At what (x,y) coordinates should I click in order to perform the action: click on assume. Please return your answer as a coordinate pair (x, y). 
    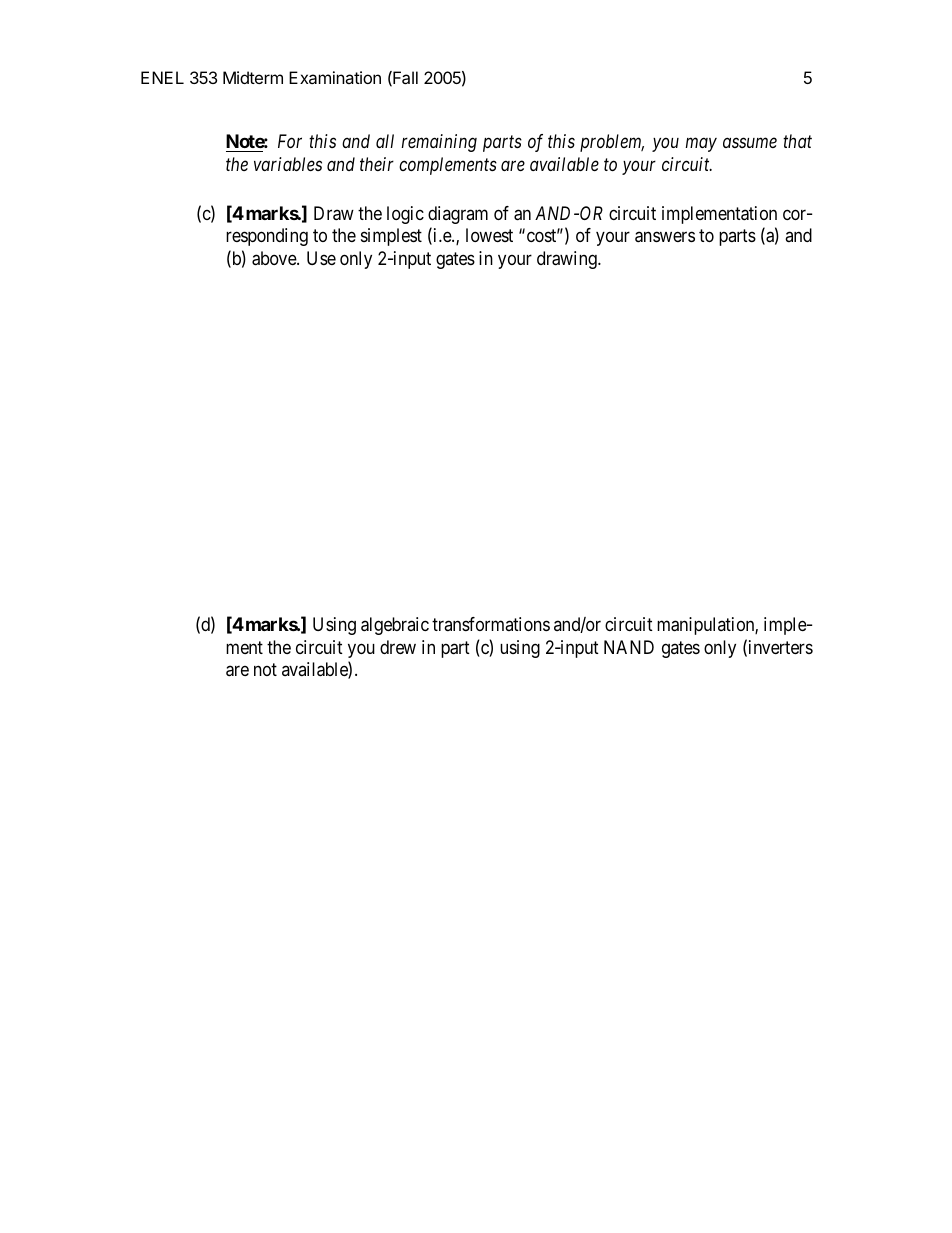
    Looking at the image, I should click on (750, 143).
